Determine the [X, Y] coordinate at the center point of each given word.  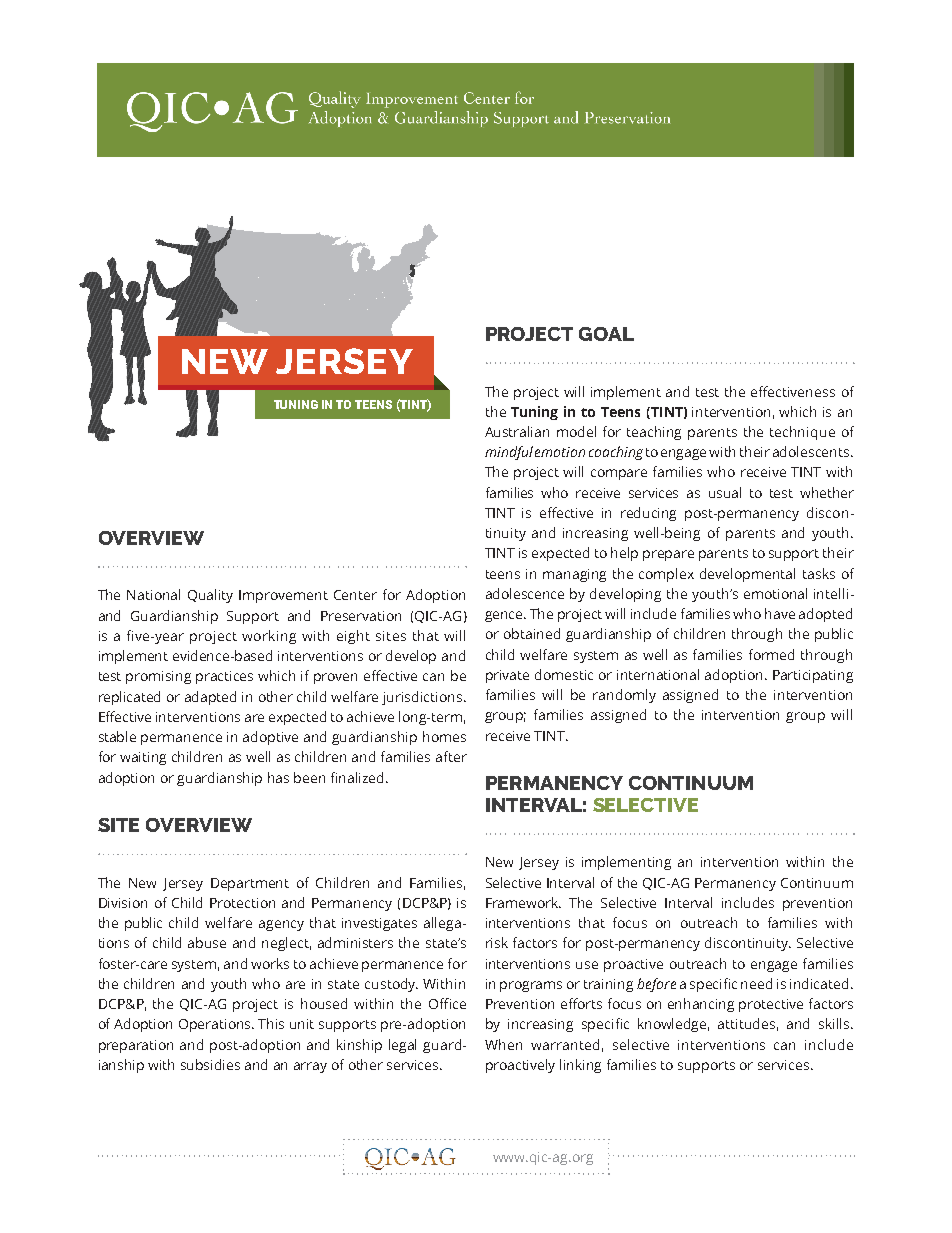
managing [574, 575]
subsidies [210, 1064]
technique [802, 433]
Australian [517, 431]
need [756, 983]
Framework [523, 902]
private [507, 676]
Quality [210, 596]
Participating [813, 676]
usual [725, 492]
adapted [210, 698]
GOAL [606, 334]
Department [250, 884]
